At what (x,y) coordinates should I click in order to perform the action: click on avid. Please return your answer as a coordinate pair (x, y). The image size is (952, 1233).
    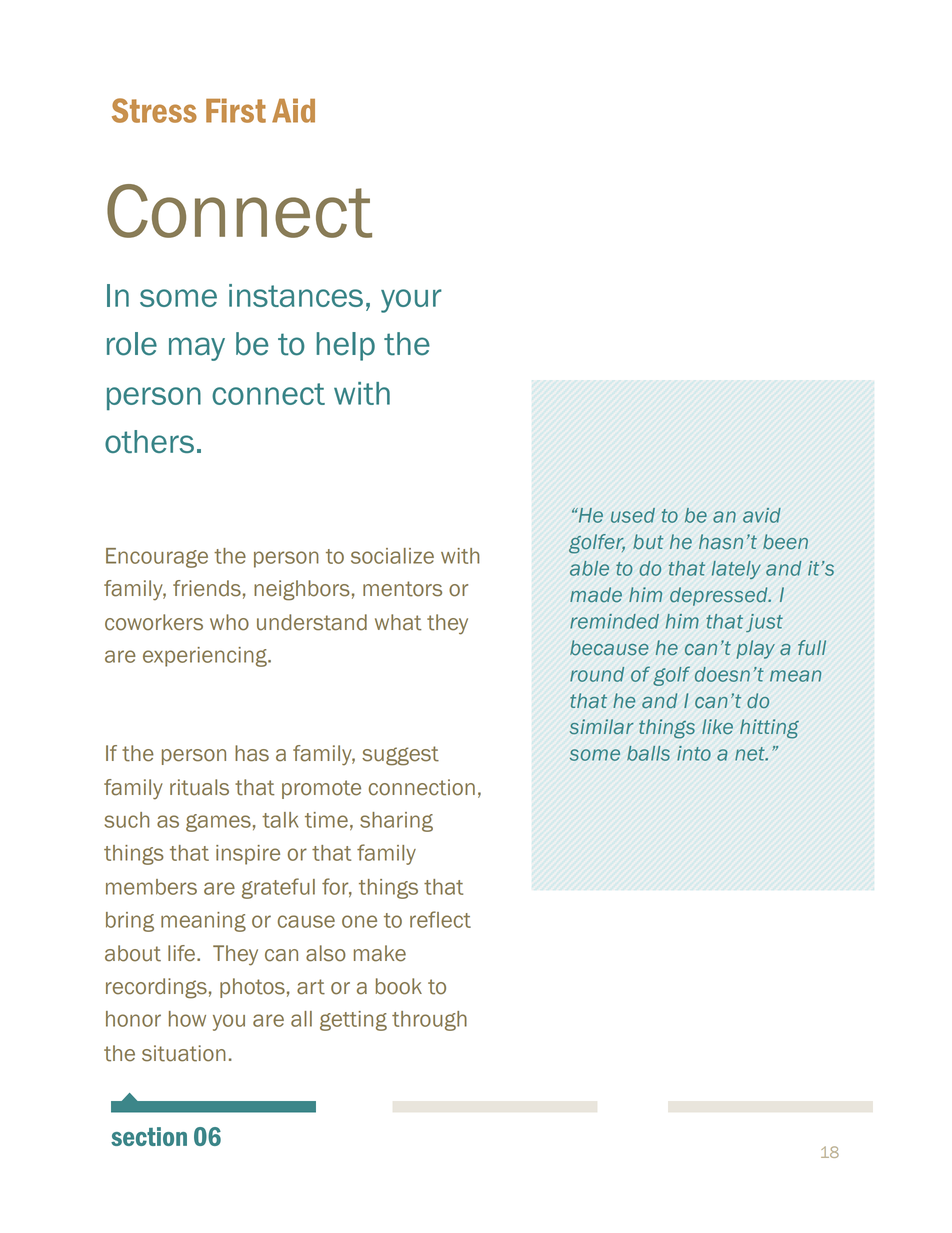
    Looking at the image, I should click on (762, 515).
